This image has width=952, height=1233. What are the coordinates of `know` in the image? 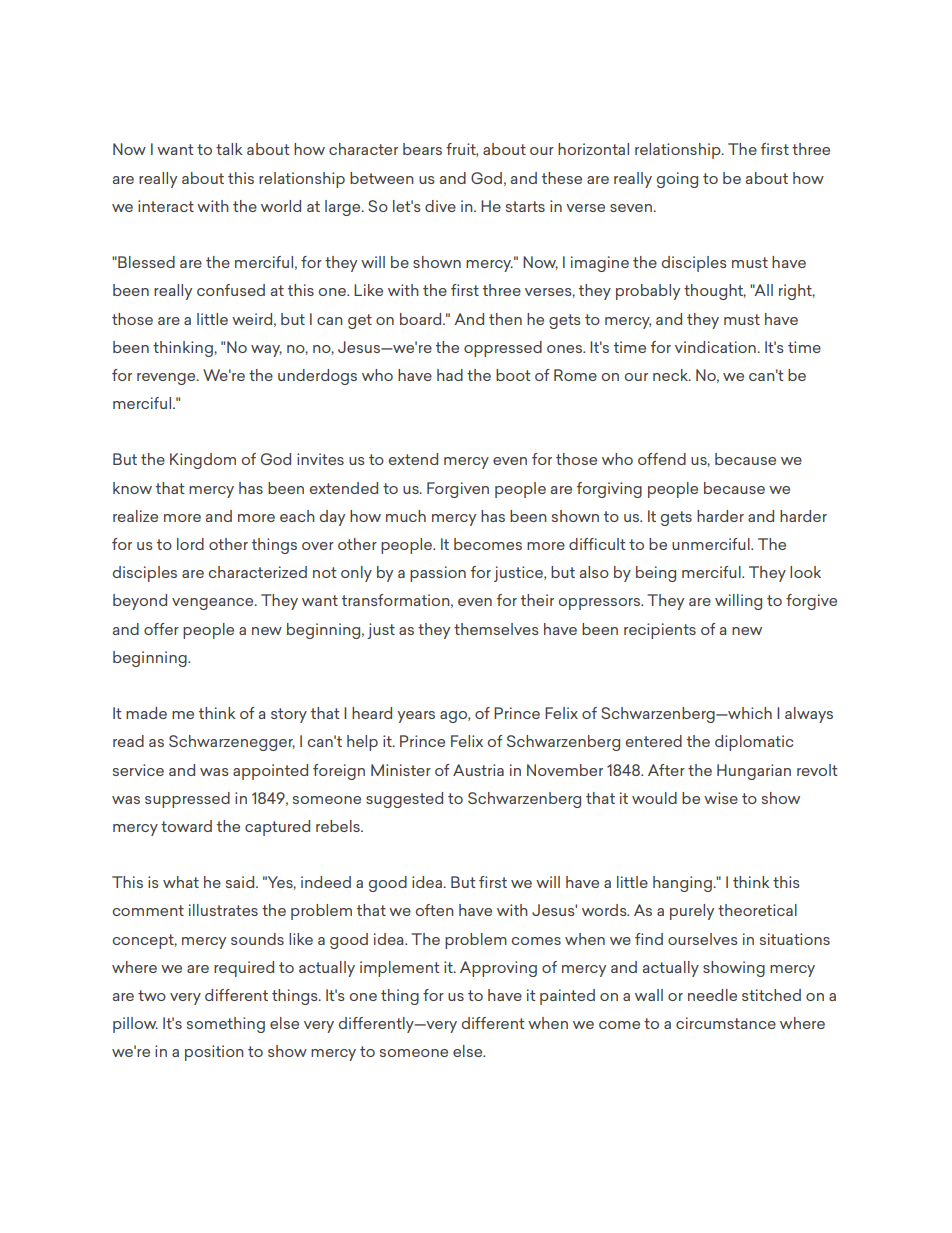 It's located at (132, 488).
